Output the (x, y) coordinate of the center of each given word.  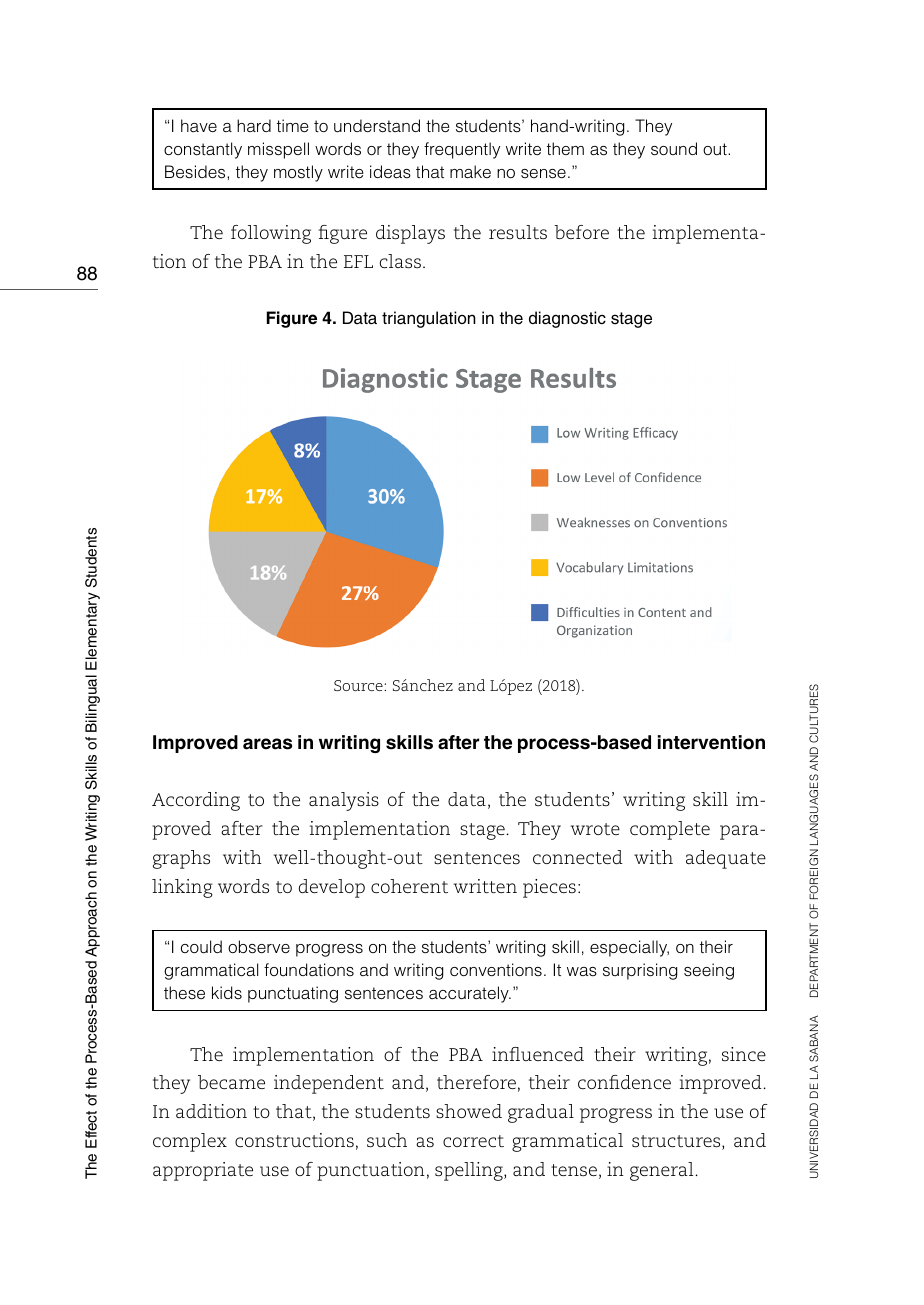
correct (473, 1141)
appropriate (203, 1171)
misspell (278, 150)
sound (674, 149)
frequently (462, 150)
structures (677, 1142)
